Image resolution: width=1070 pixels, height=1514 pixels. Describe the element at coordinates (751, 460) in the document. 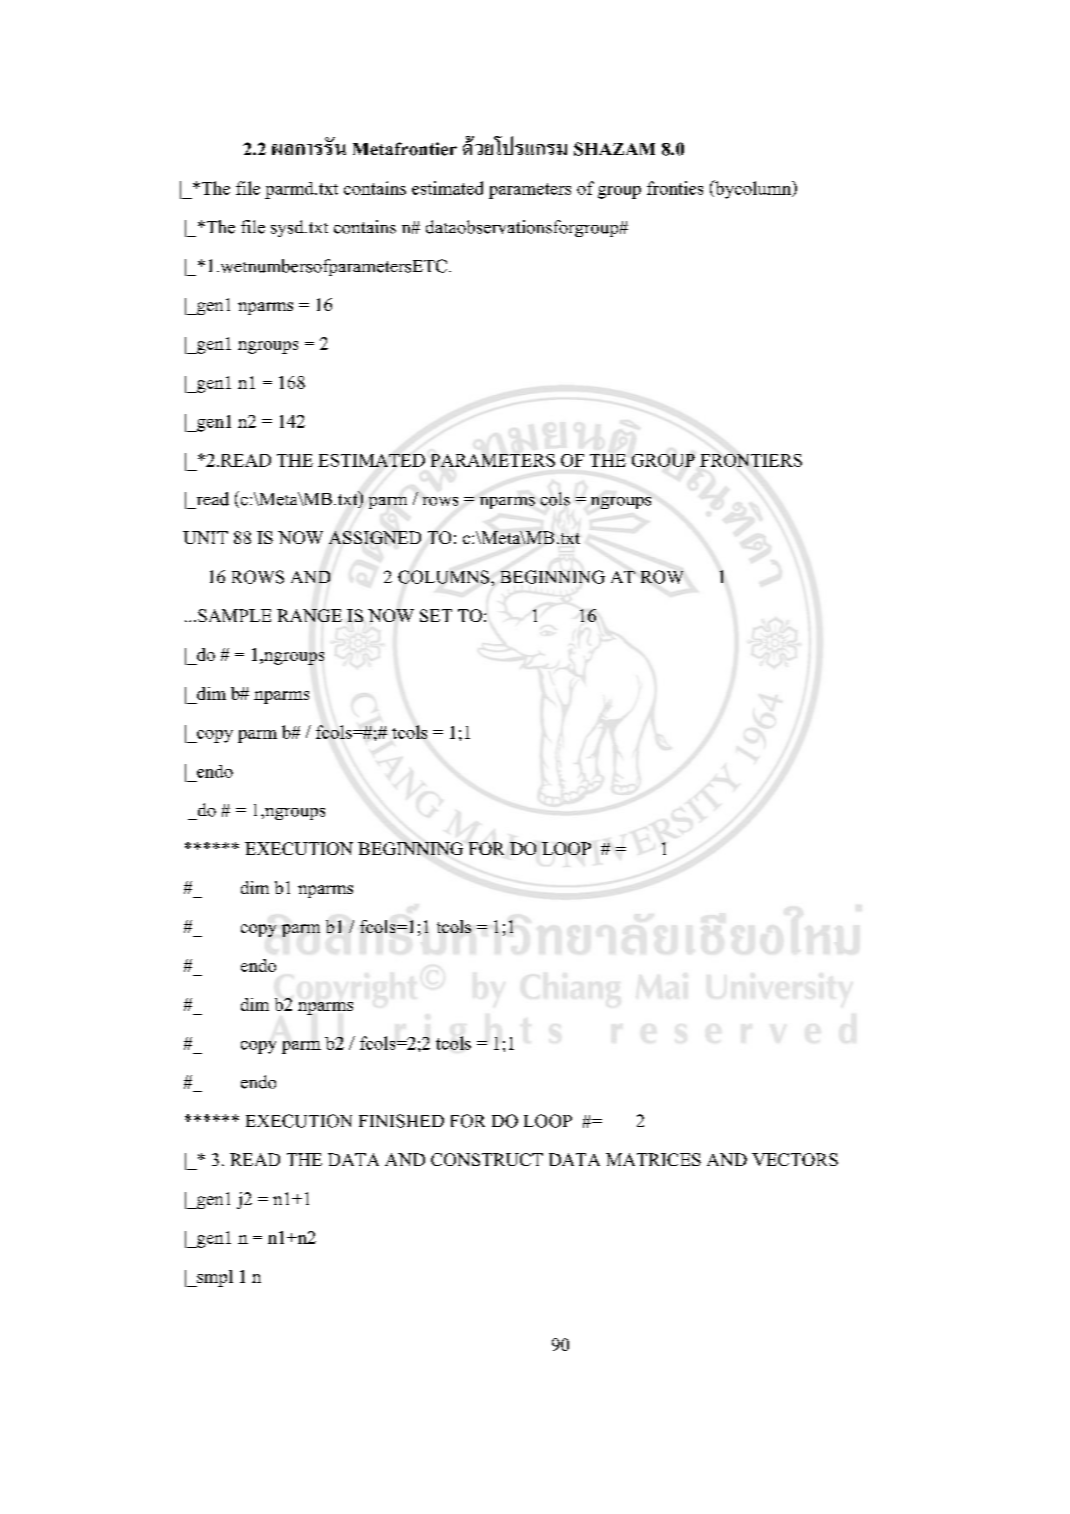

I see `FRONTIERS` at that location.
